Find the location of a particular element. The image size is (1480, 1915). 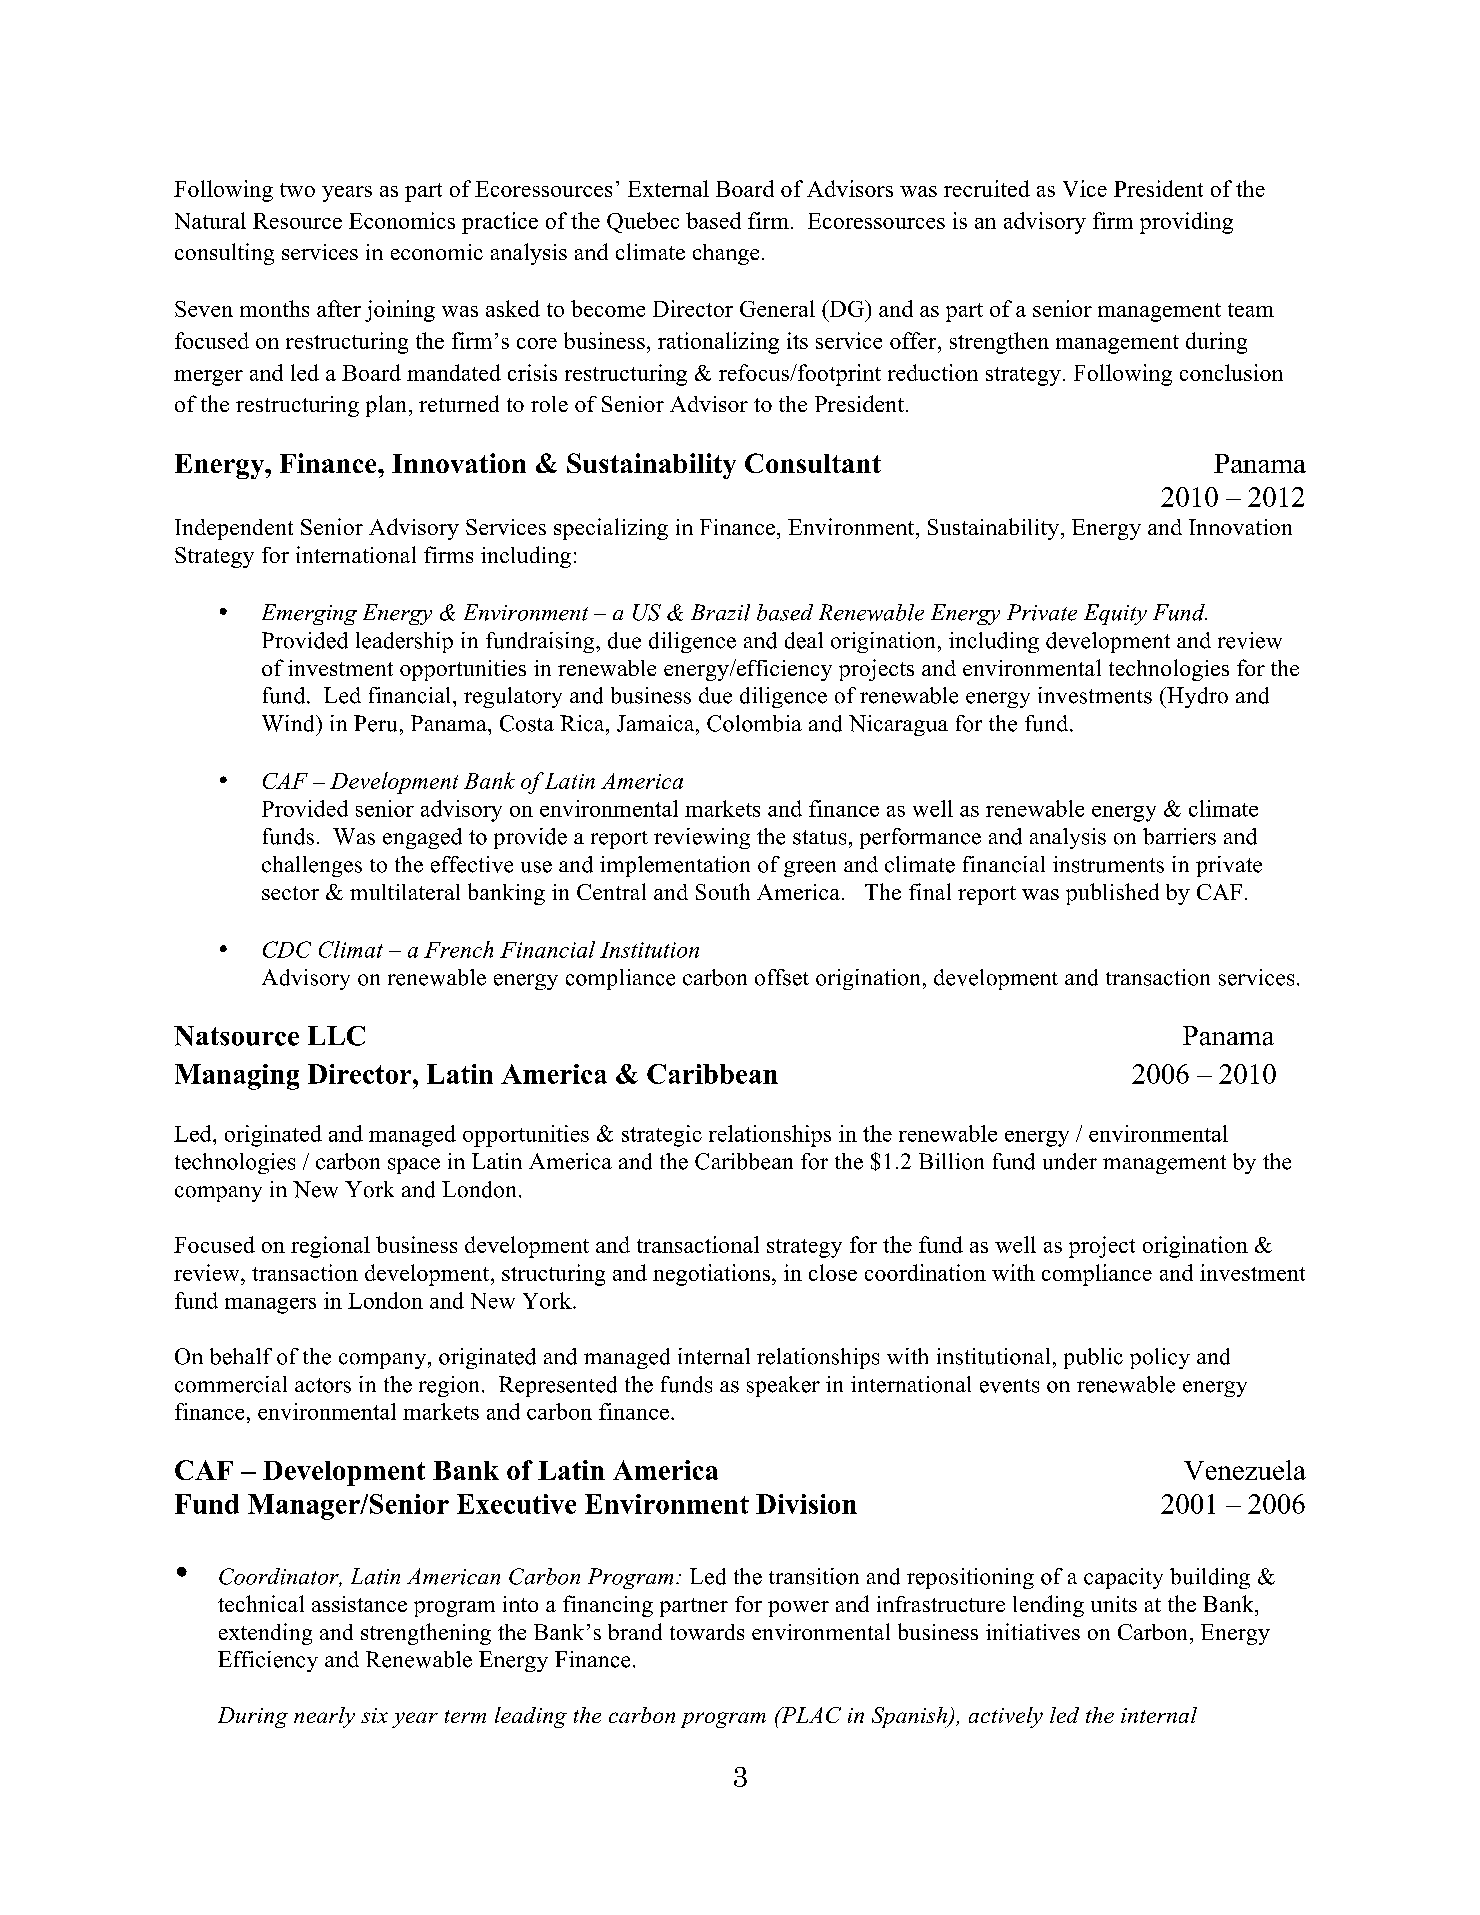

Wind is located at coordinates (289, 723).
